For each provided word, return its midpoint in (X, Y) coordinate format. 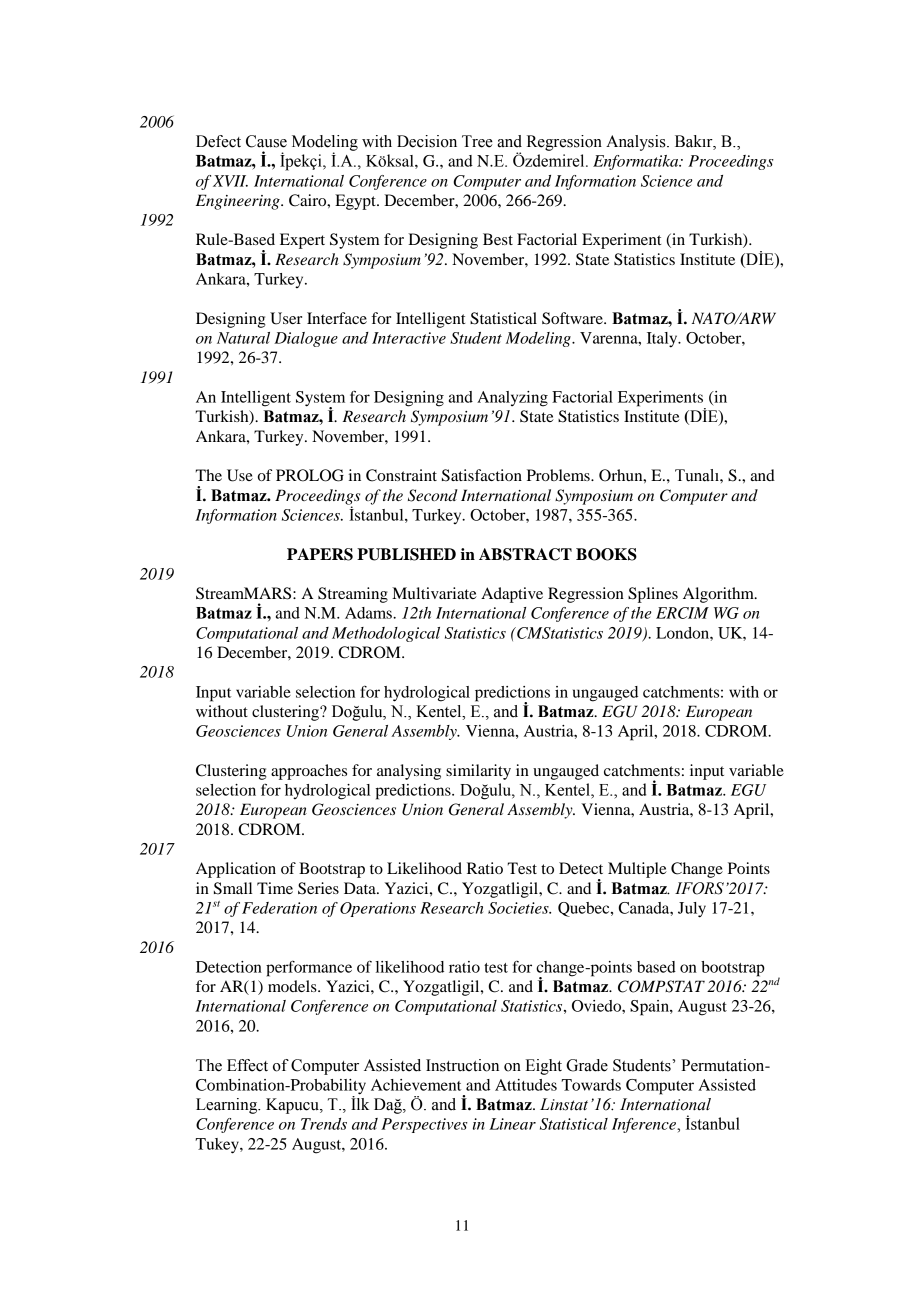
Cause (266, 141)
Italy (663, 340)
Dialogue (306, 339)
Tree (477, 141)
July (692, 910)
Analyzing (512, 399)
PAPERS (320, 554)
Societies (519, 908)
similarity (478, 772)
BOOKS (606, 554)
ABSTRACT (525, 554)
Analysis (637, 143)
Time (275, 888)
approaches (309, 772)
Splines (653, 595)
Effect (247, 1065)
